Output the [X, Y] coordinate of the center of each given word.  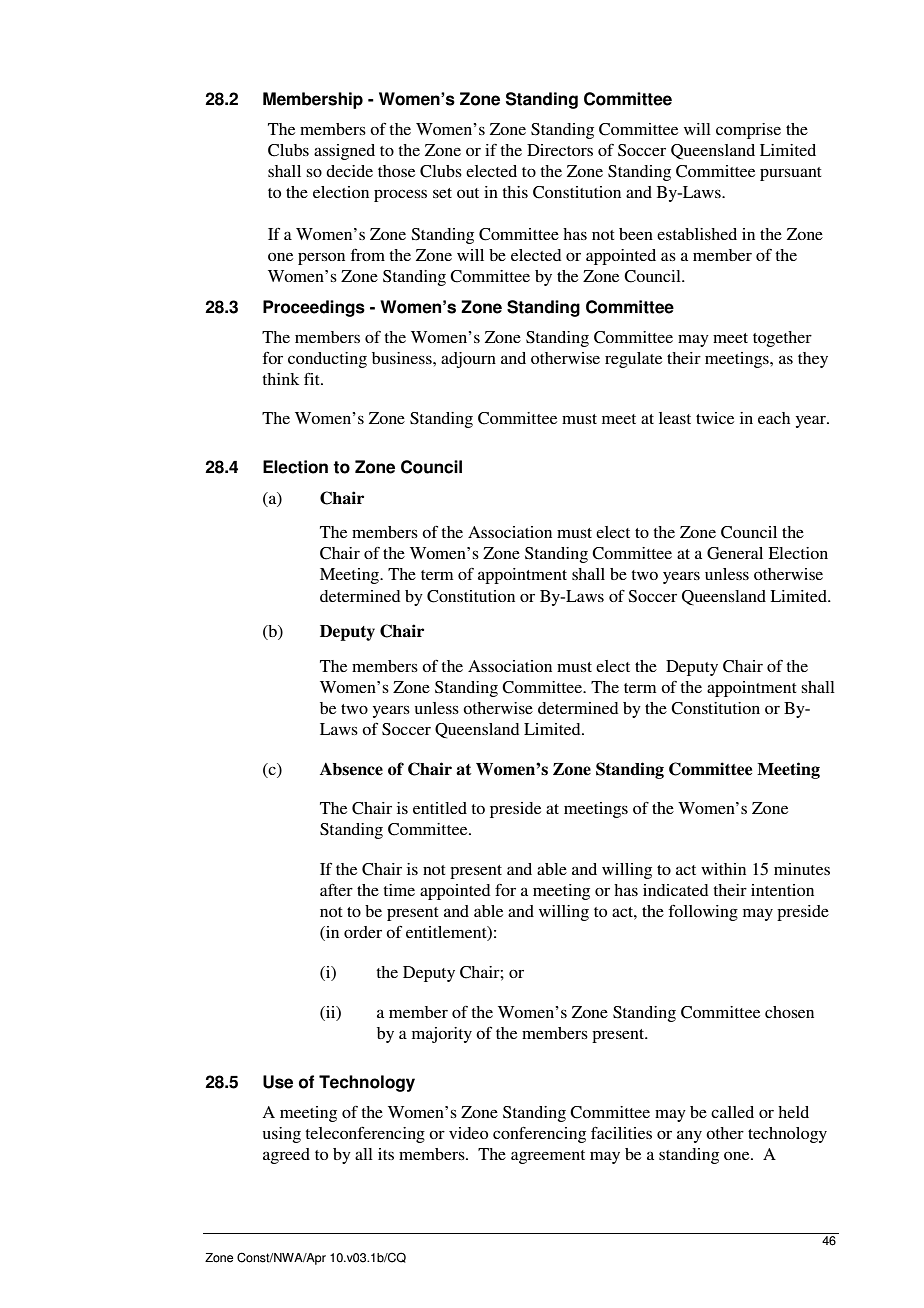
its [386, 1154]
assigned [344, 152]
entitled [440, 808]
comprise [748, 131]
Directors [560, 150]
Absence [351, 769]
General [735, 553]
